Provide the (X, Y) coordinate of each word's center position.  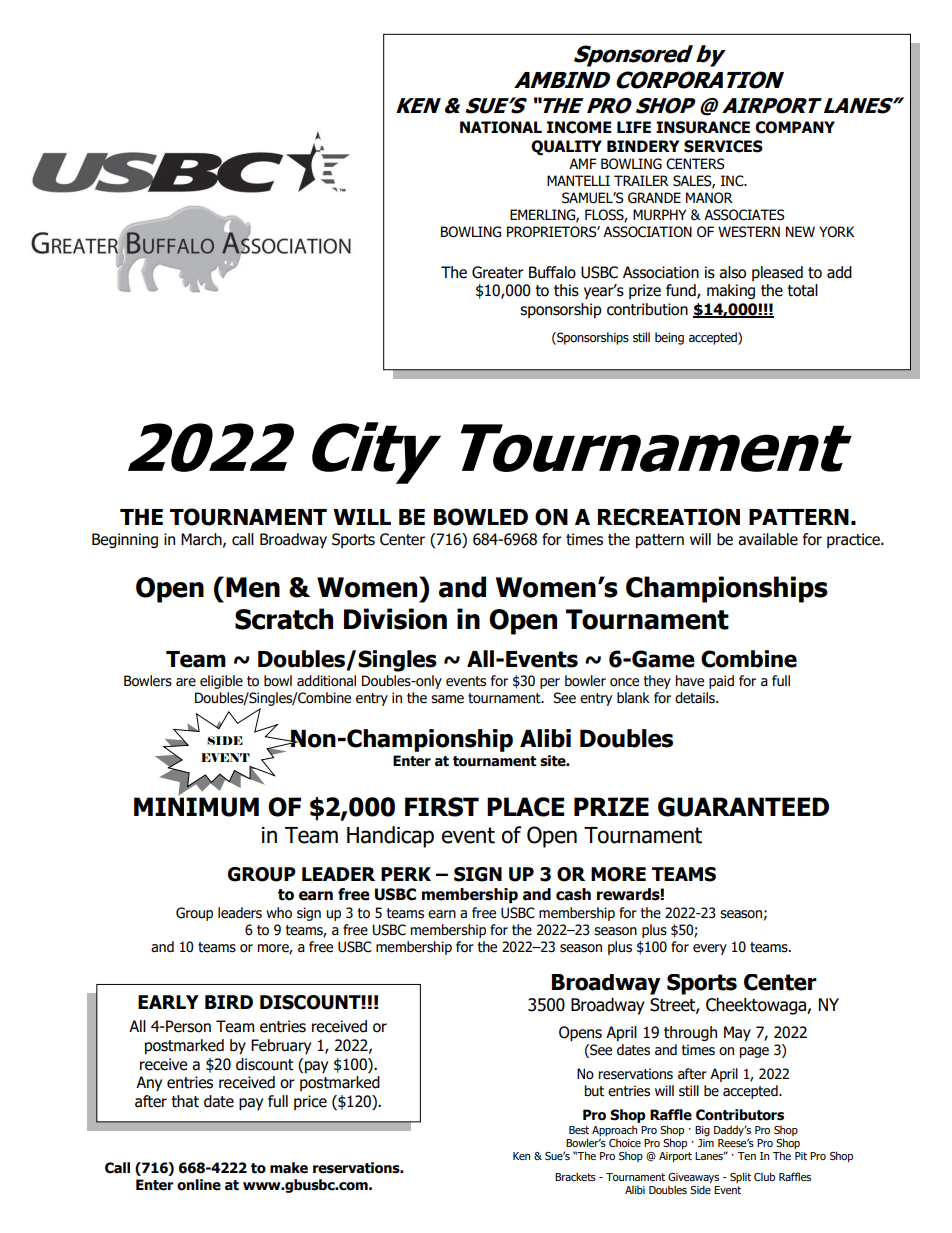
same (447, 699)
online (199, 1185)
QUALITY (566, 147)
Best (579, 1130)
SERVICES (723, 146)
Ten (747, 1156)
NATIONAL (501, 127)
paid (721, 682)
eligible (221, 682)
